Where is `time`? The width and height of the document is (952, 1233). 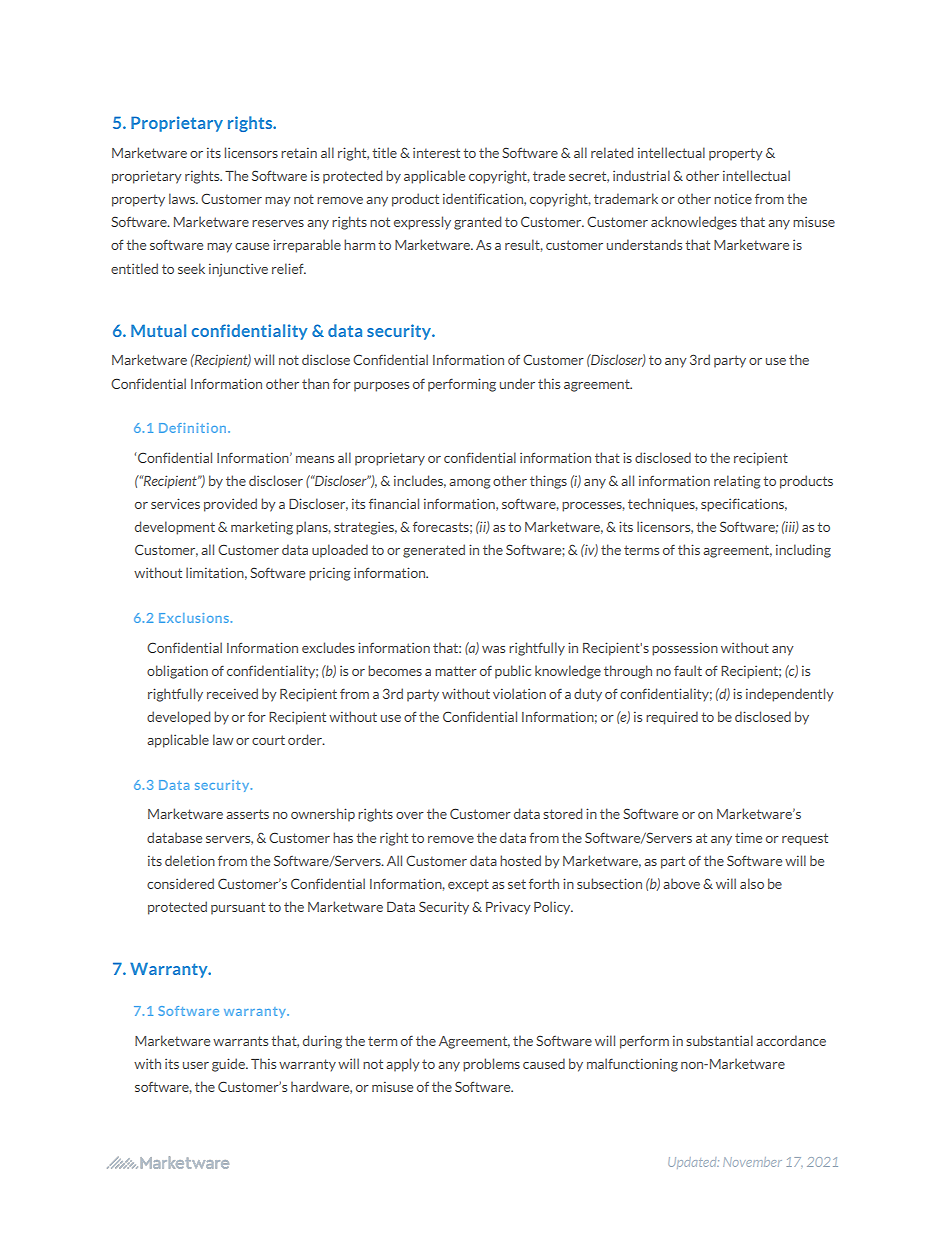
time is located at coordinates (748, 838).
